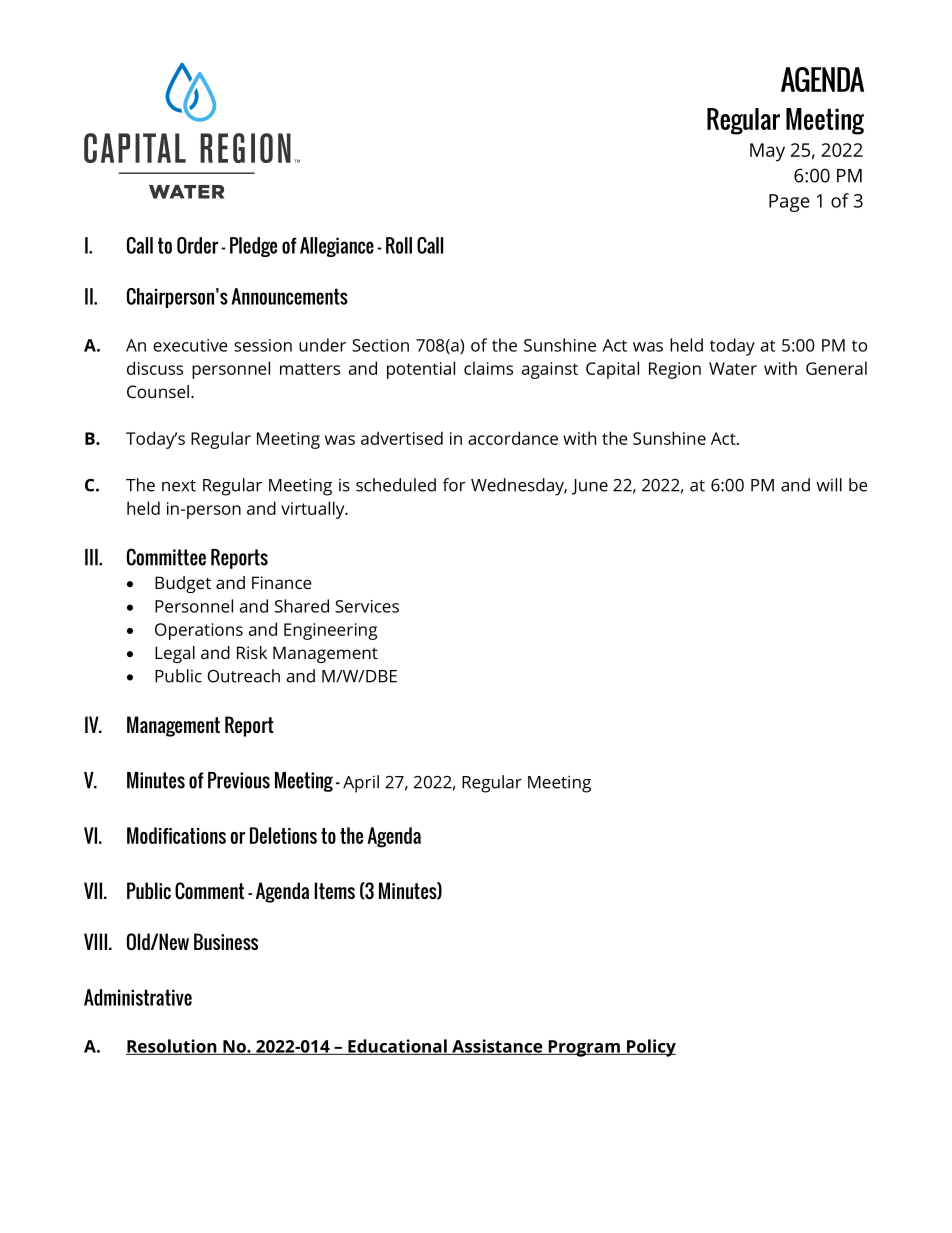  I want to click on Assistance, so click(497, 1047).
